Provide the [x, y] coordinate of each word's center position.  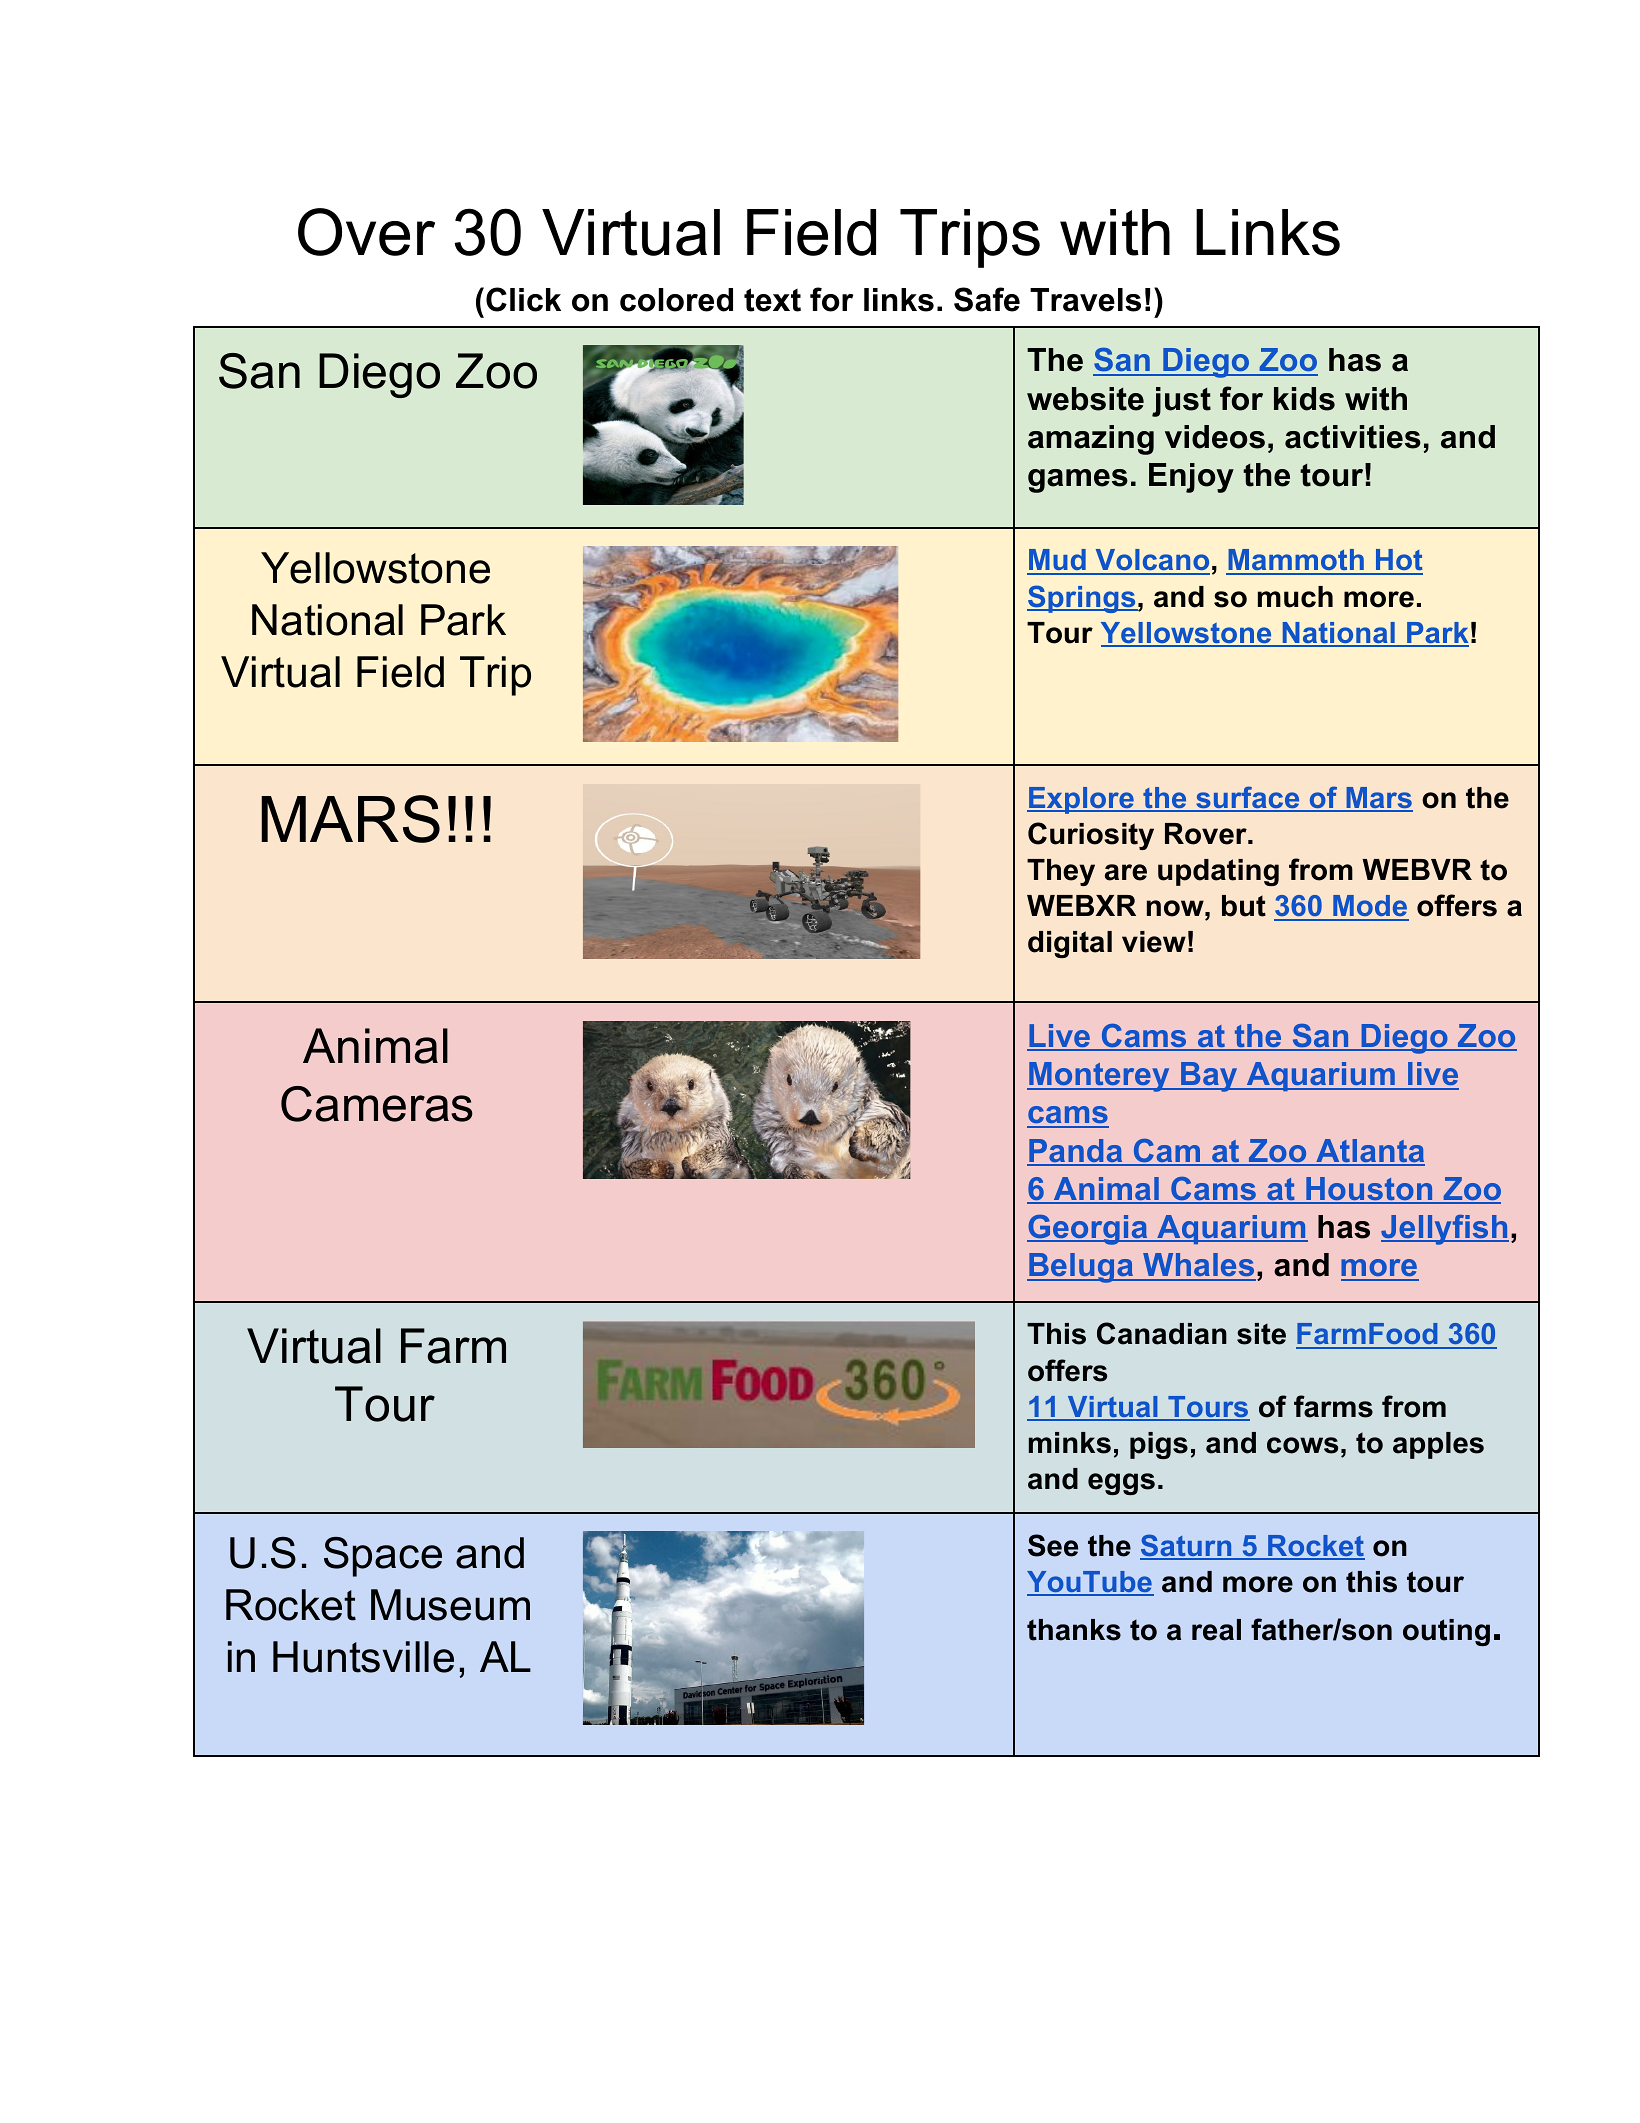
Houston [1369, 1190]
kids [1304, 399]
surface [1248, 798]
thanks [1074, 1630]
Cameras [377, 1104]
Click [523, 299]
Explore [1081, 800]
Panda [1076, 1152]
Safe [987, 299]
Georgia [1088, 1230]
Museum [450, 1605]
